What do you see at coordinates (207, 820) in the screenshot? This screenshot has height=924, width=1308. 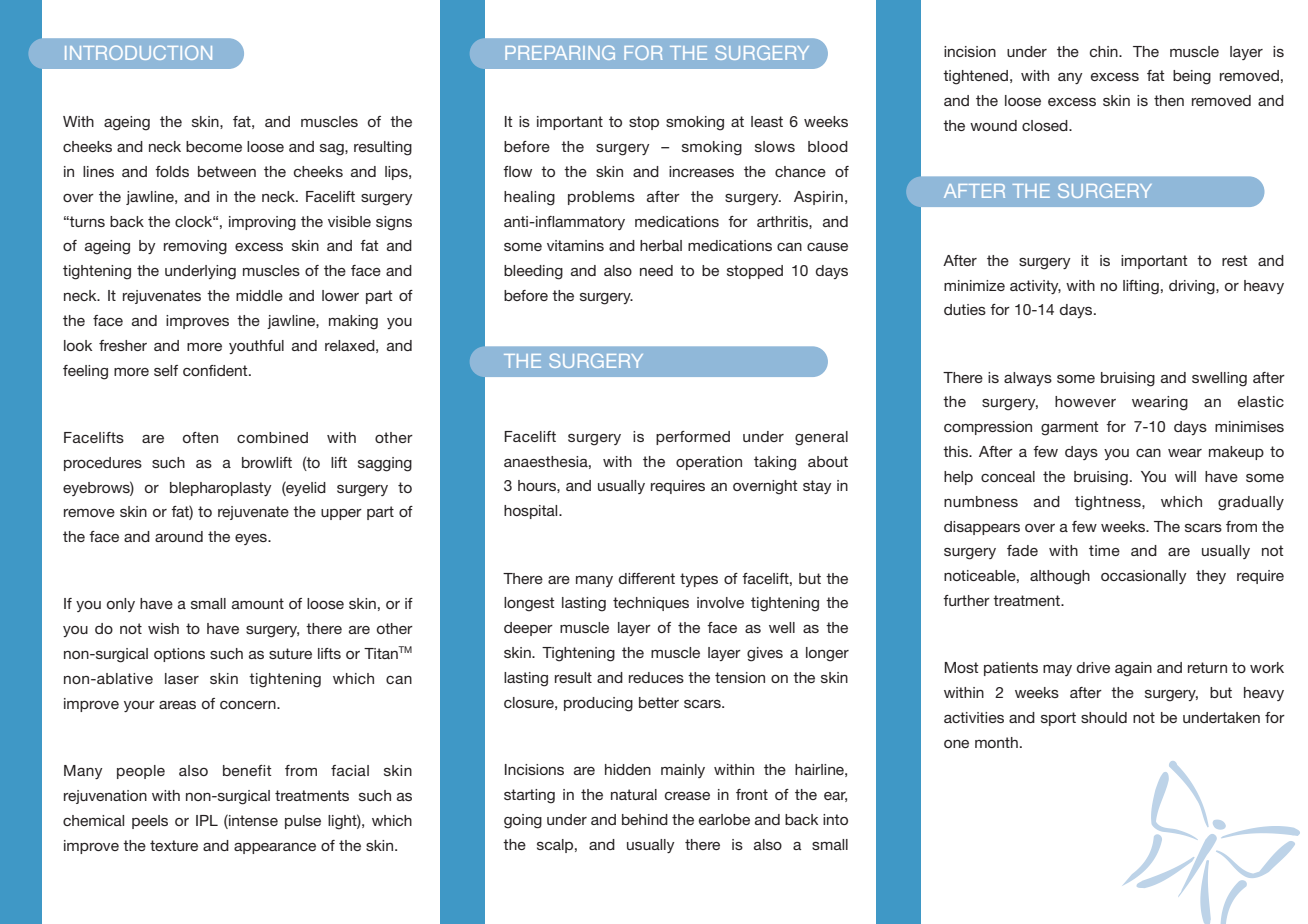 I see `IPL` at bounding box center [207, 820].
